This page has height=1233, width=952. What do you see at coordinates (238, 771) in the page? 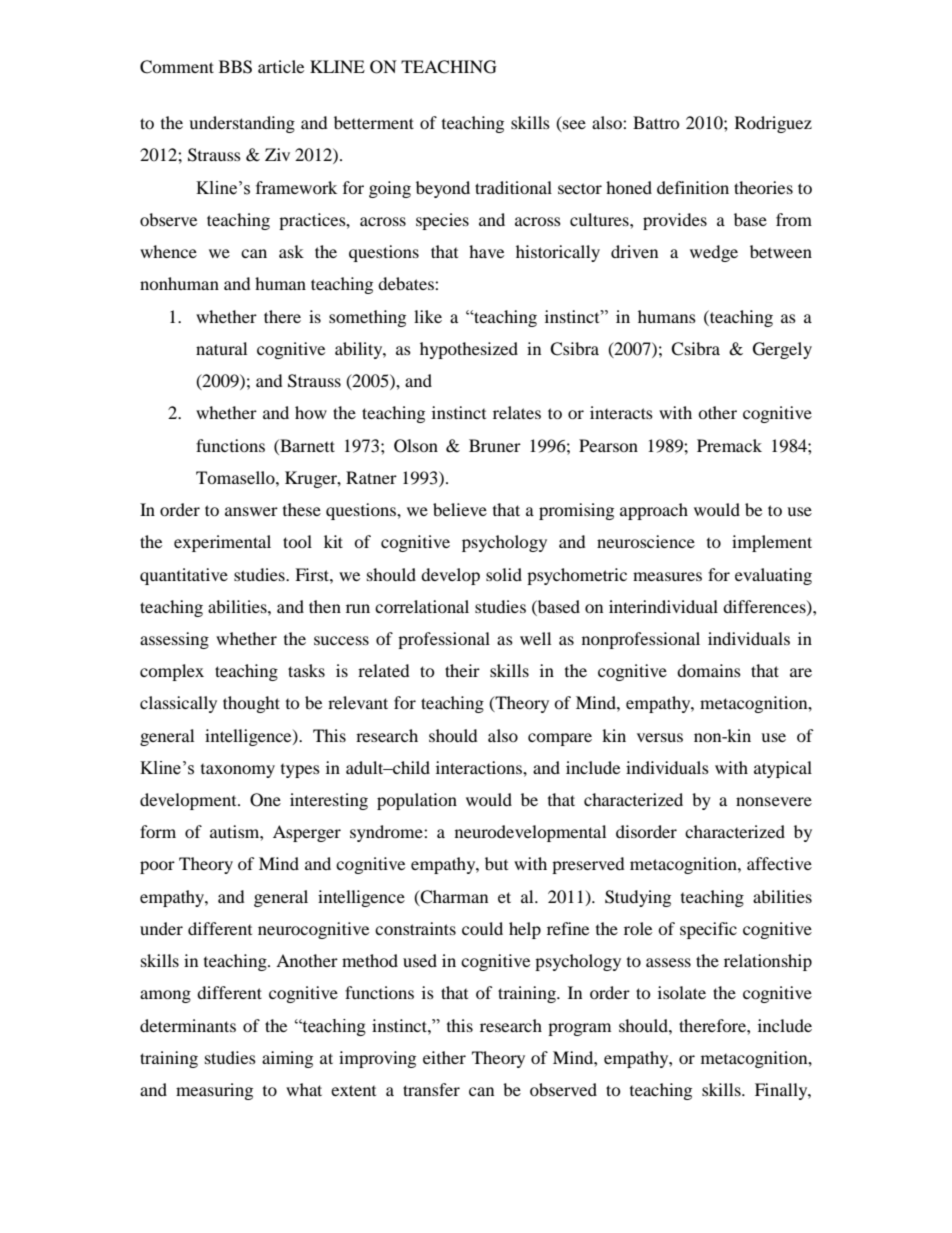
I see `taxonomy` at bounding box center [238, 771].
